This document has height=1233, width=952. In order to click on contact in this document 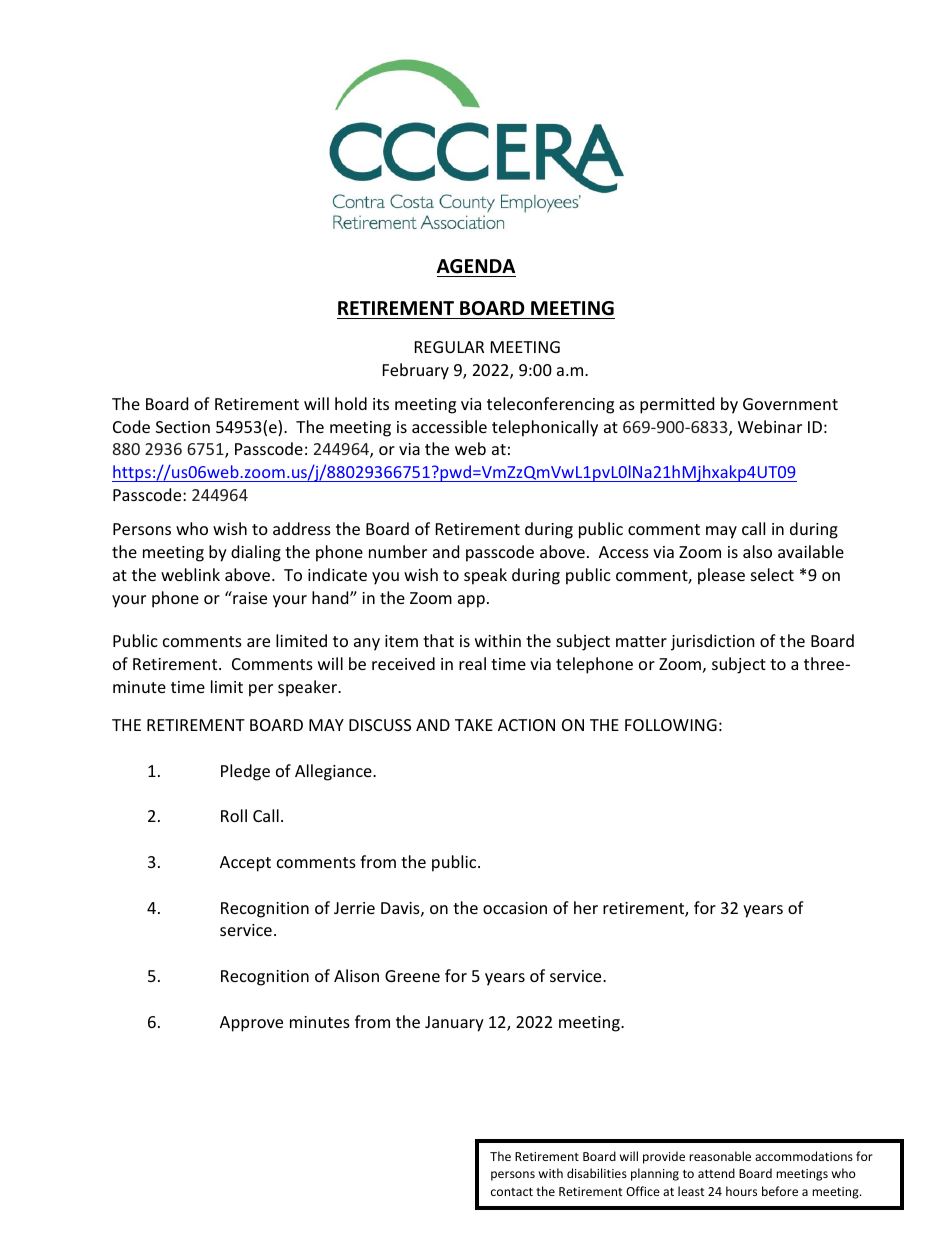, I will do `click(512, 1192)`.
